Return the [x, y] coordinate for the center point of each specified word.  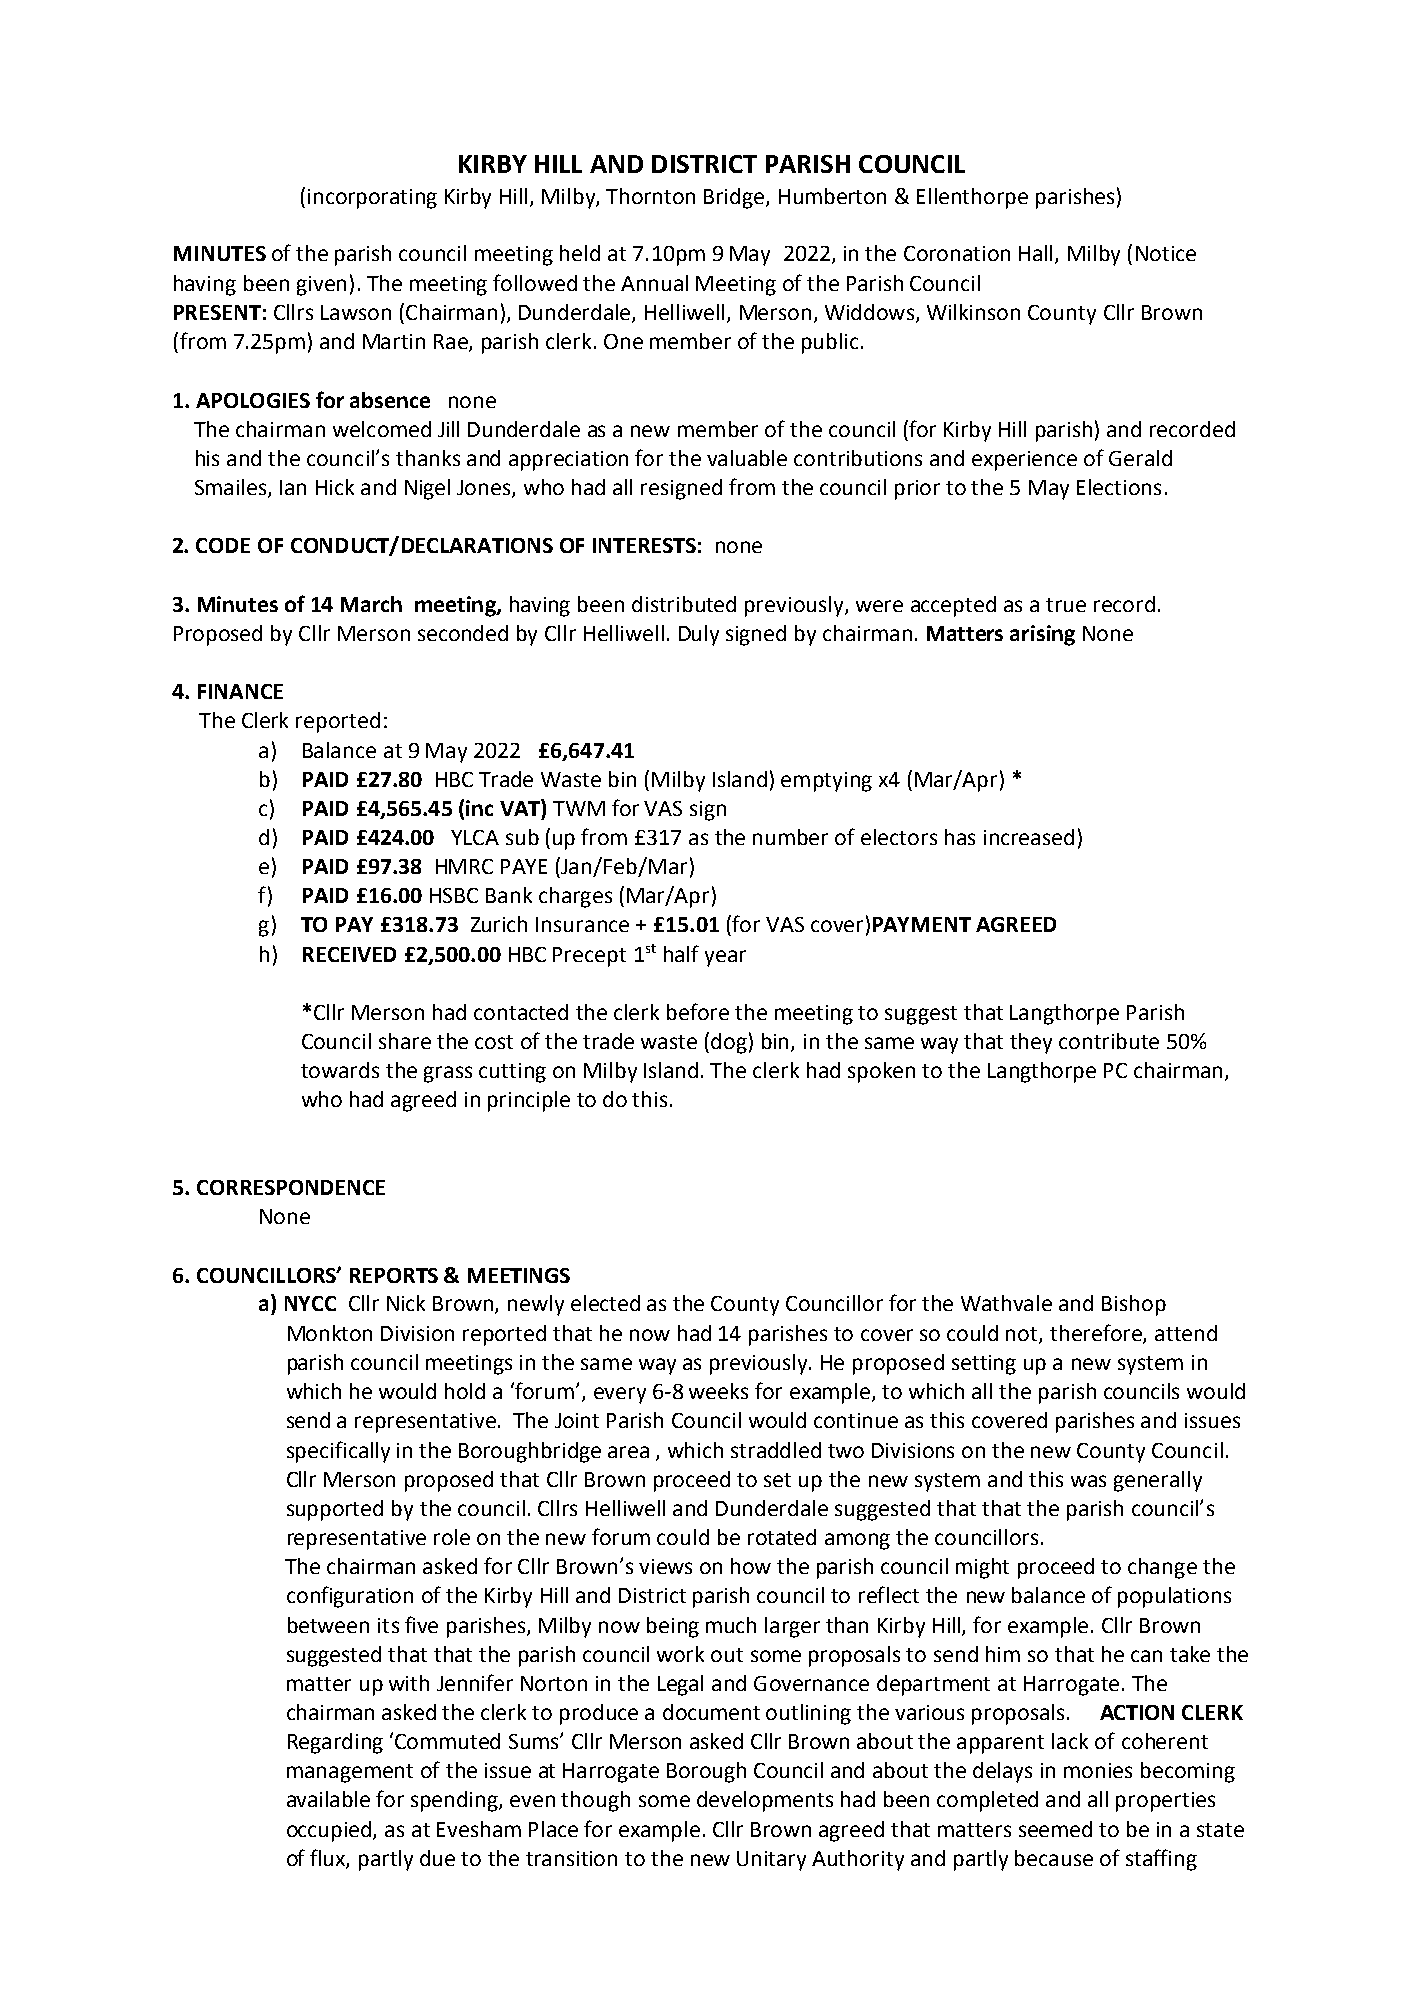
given [321, 286]
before [698, 1011]
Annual [654, 283]
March [371, 604]
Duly [699, 635]
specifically [338, 1452]
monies [1098, 1770]
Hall [1037, 254]
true [1066, 605]
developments [765, 1801]
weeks [718, 1391]
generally [1158, 1481]
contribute [1109, 1041]
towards [340, 1070]
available [328, 1799]
